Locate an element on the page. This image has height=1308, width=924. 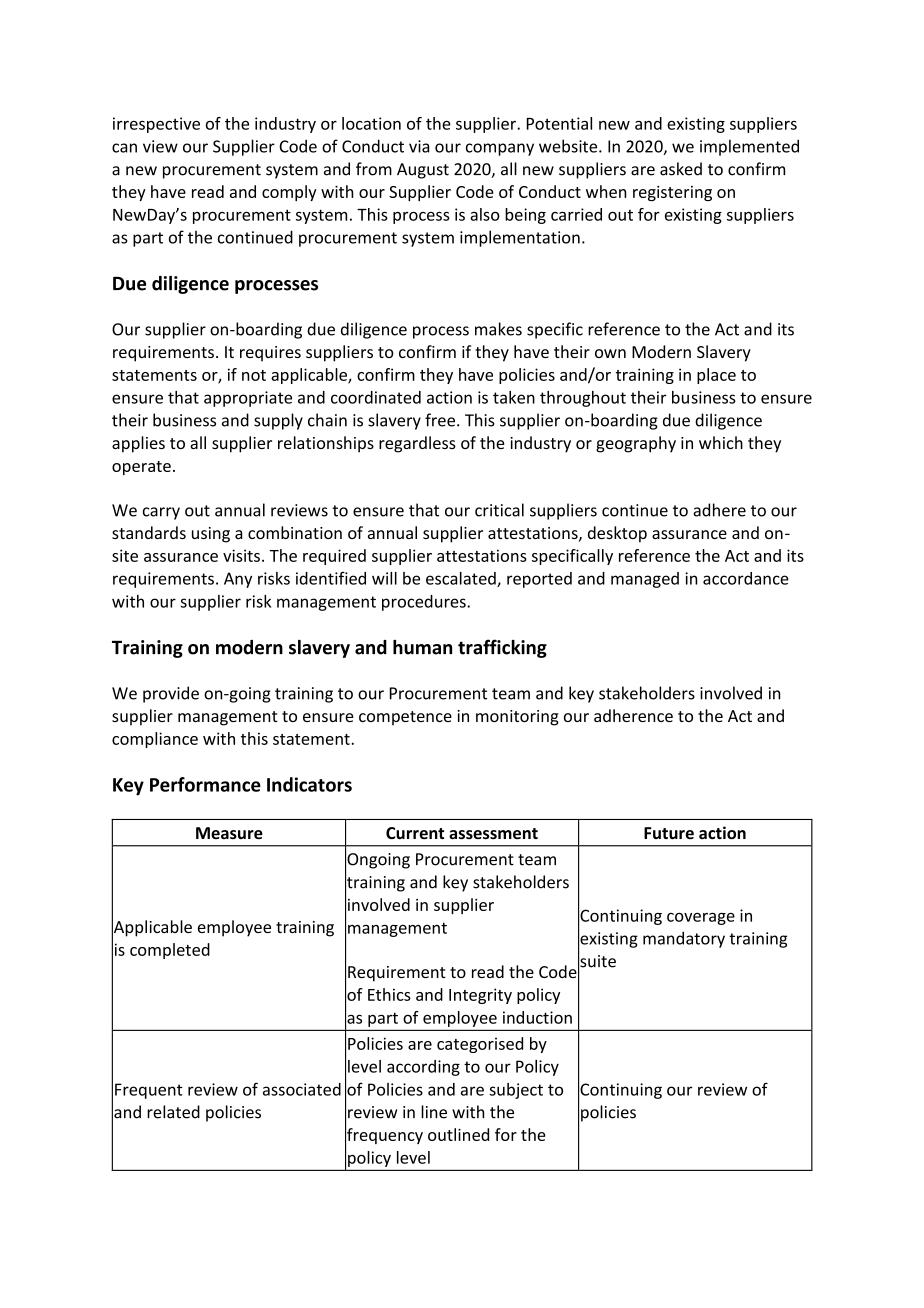
subject is located at coordinates (516, 1091).
